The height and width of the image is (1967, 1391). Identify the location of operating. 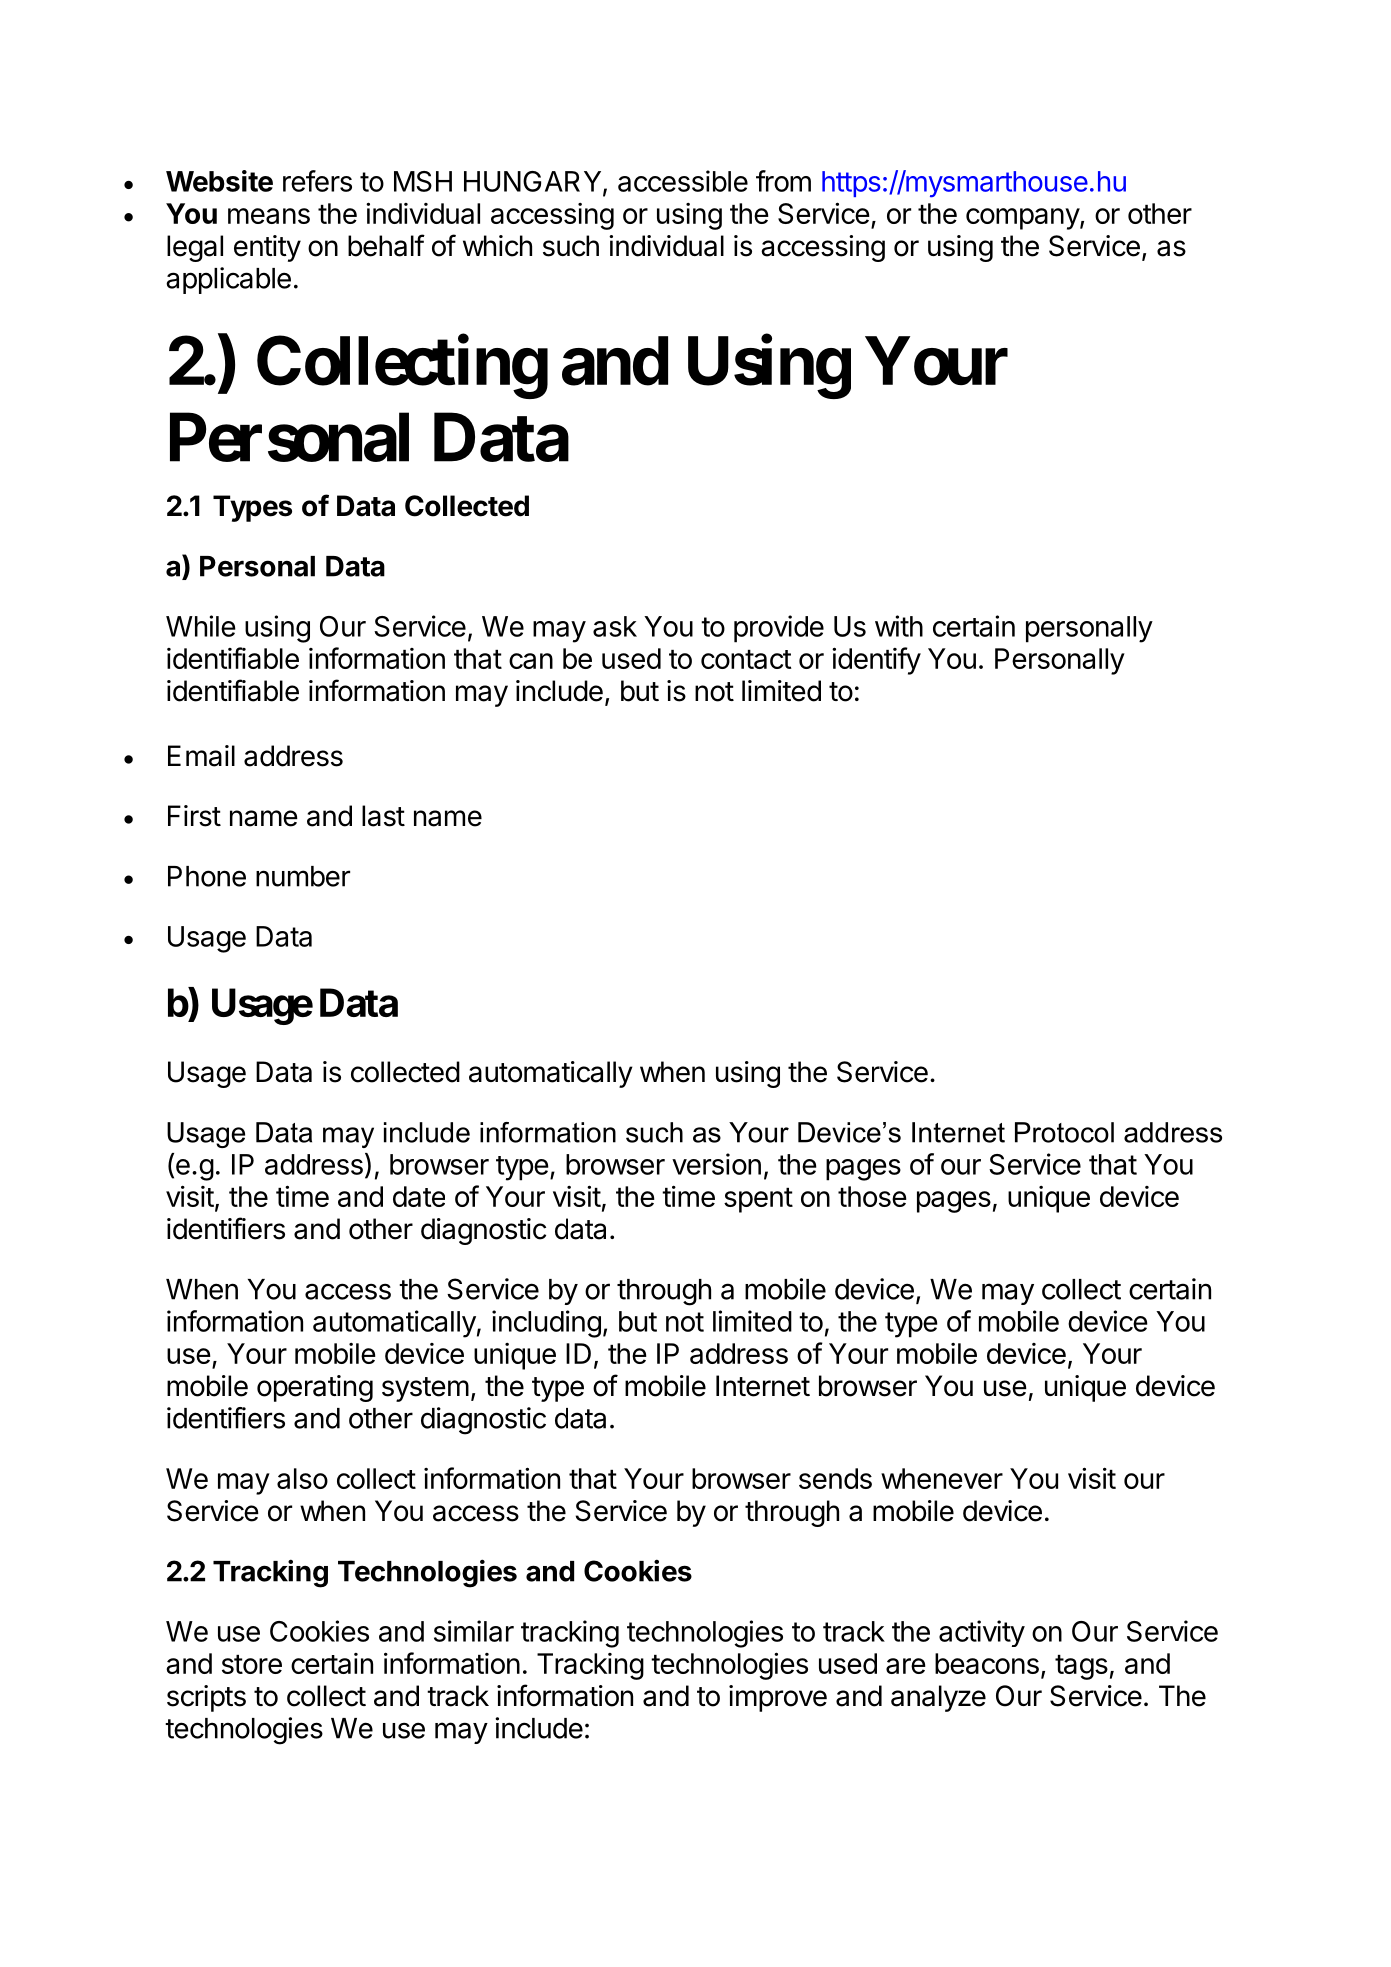
(315, 1388).
